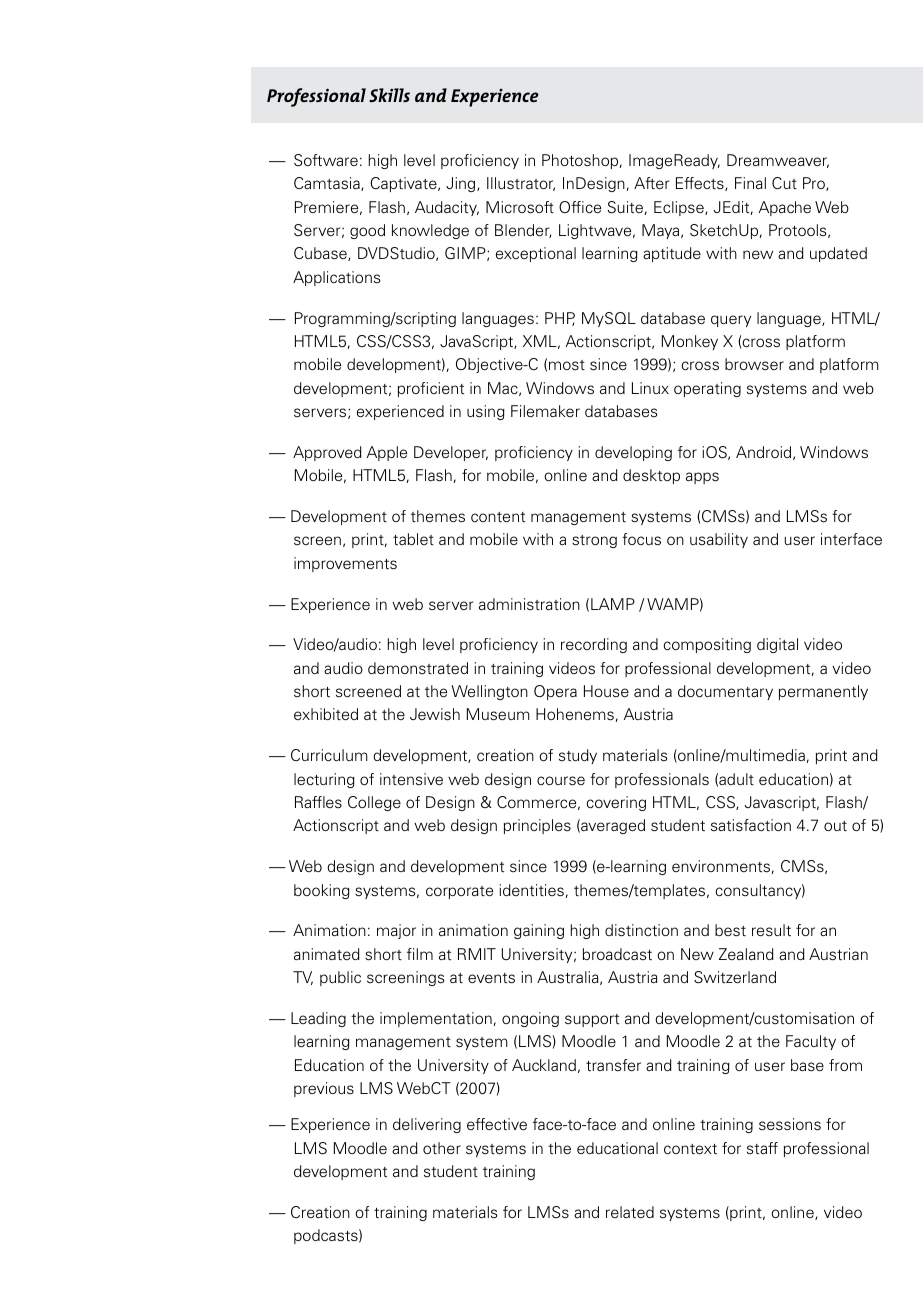 The image size is (924, 1308). Describe the element at coordinates (594, 645) in the screenshot. I see `recording` at that location.
